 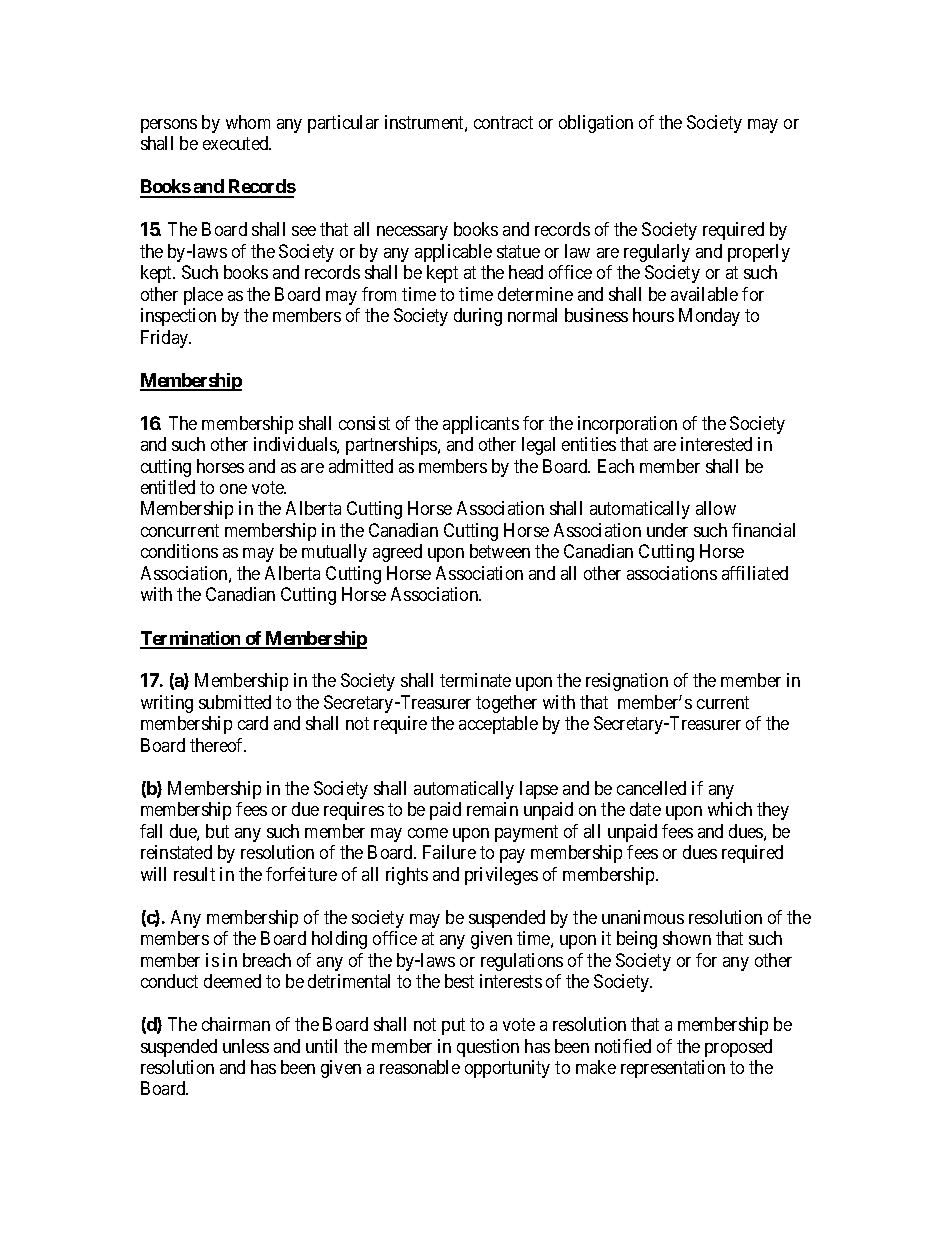 I want to click on unless, so click(x=246, y=1046).
